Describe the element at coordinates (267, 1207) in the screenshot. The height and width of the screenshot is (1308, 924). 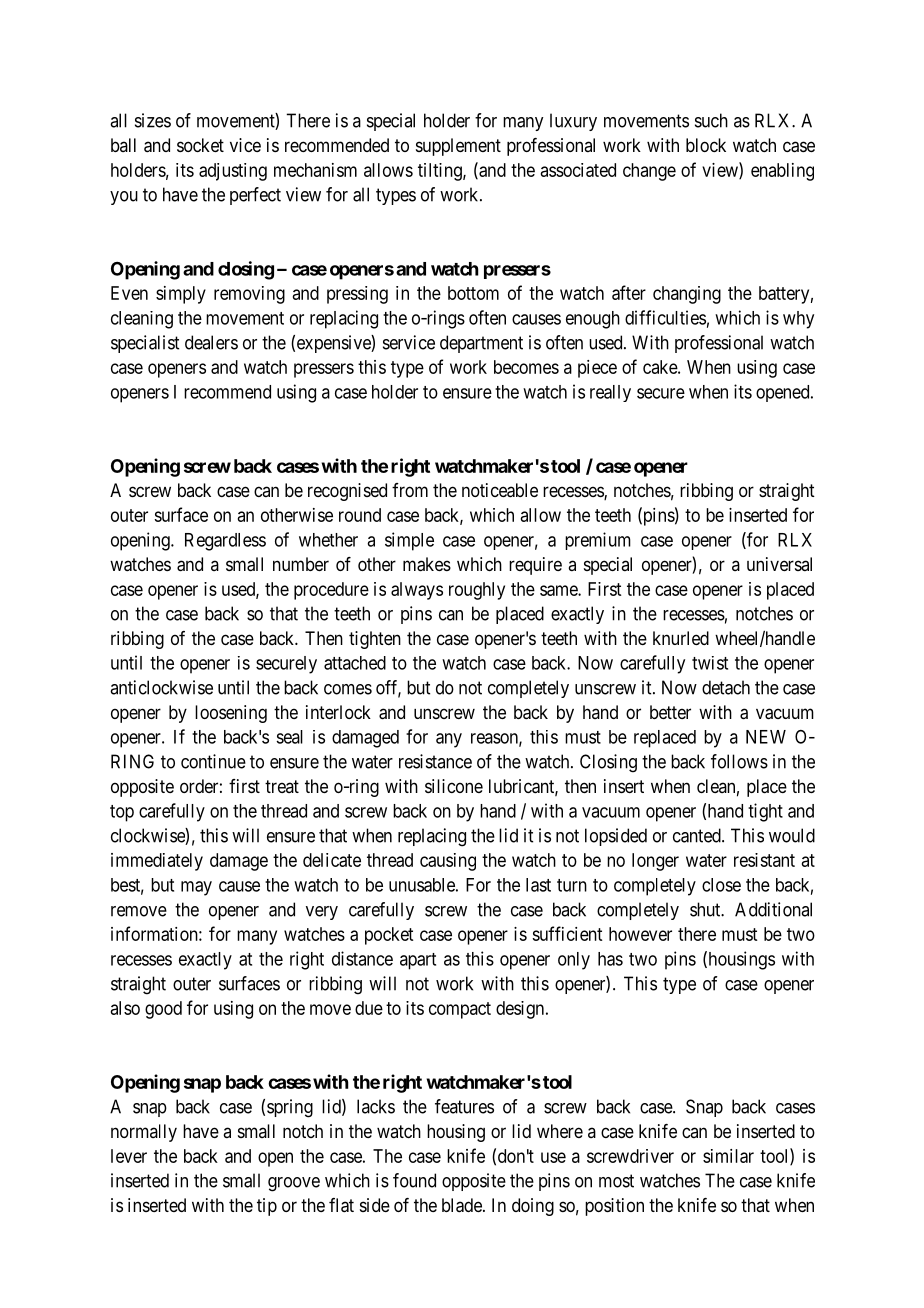
I see `tip` at that location.
